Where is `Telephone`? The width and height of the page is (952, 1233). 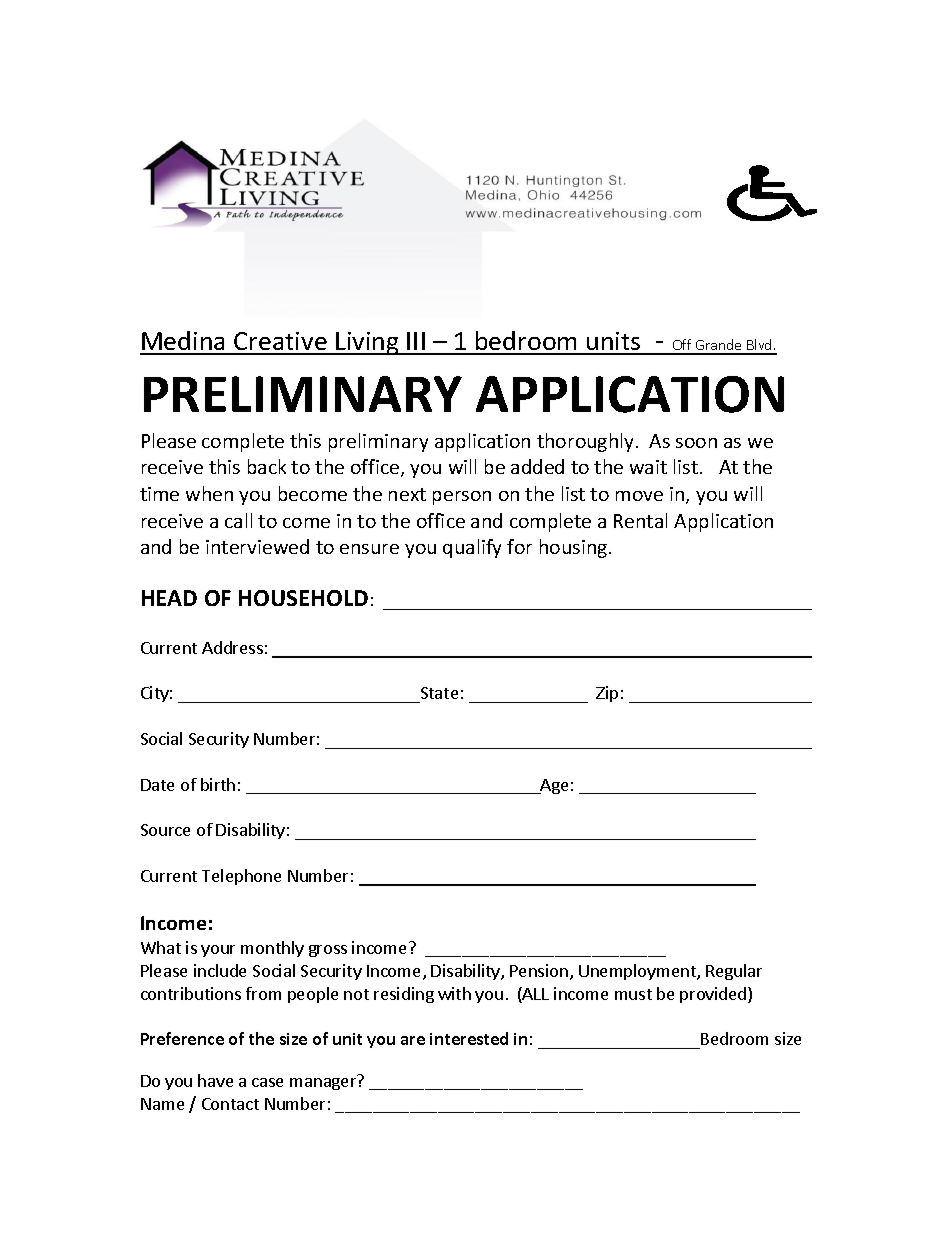
Telephone is located at coordinates (241, 877).
